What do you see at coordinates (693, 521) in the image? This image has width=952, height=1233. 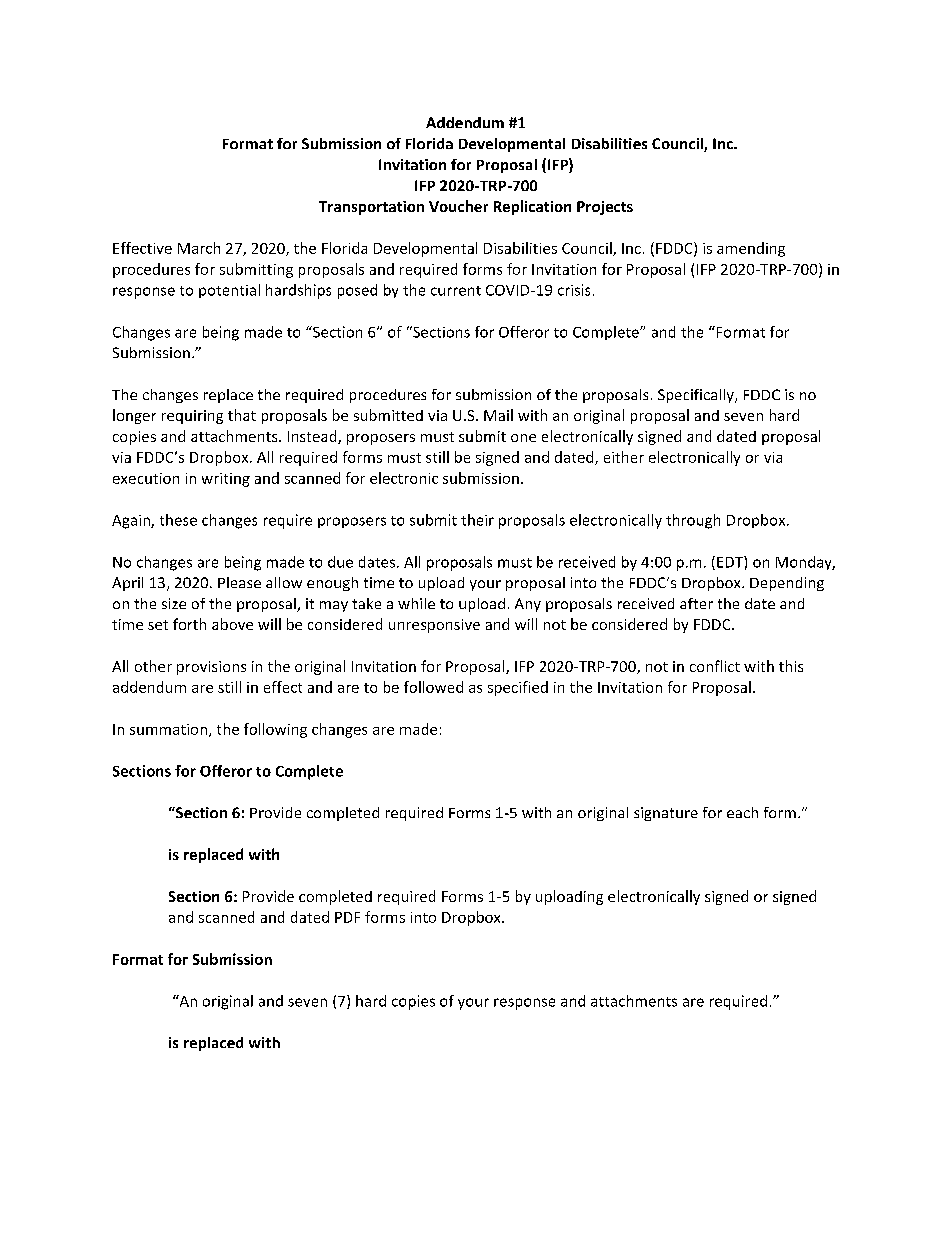 I see `through` at bounding box center [693, 521].
